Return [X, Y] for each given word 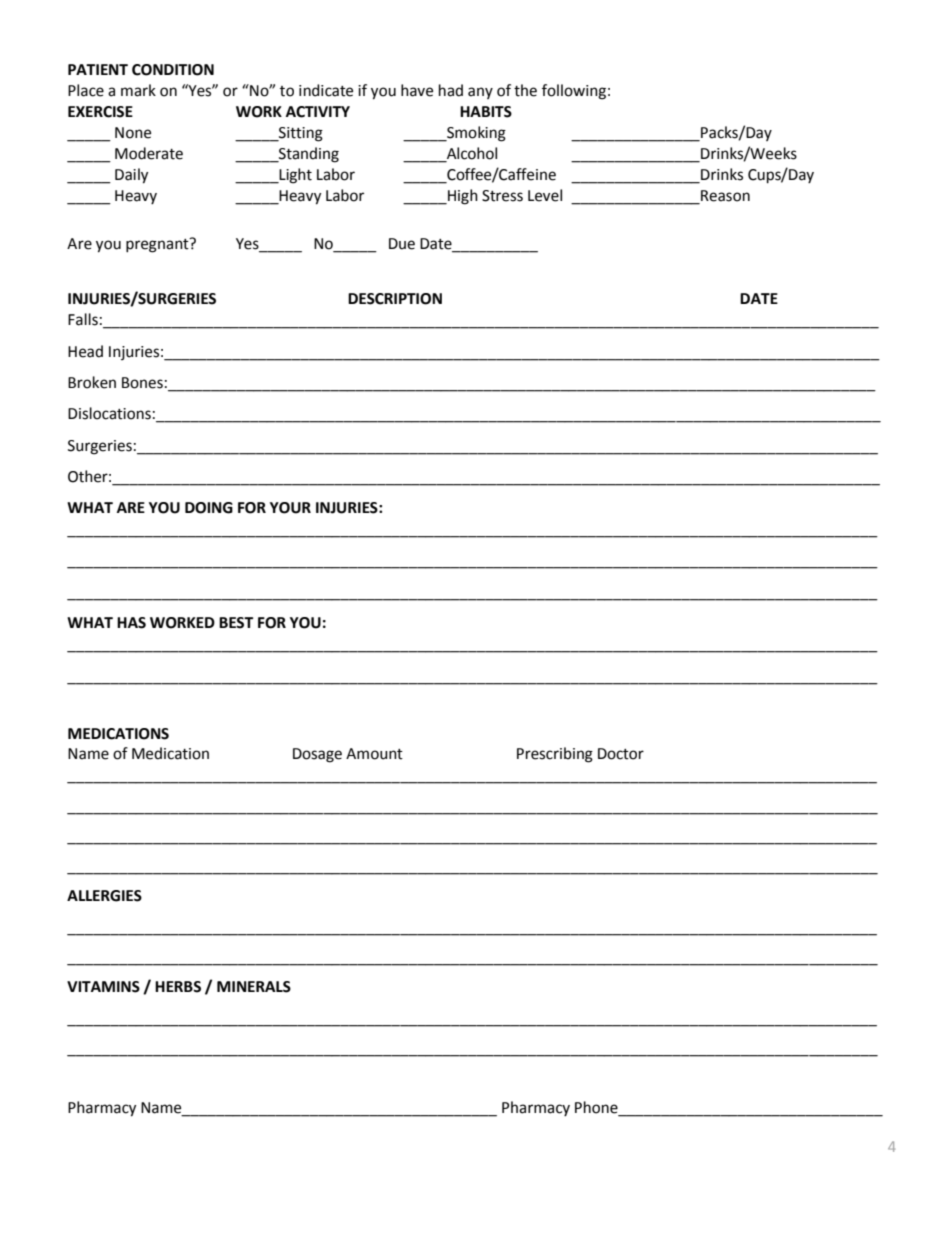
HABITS [486, 112]
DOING [209, 508]
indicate [326, 90]
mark [138, 90]
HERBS [178, 987]
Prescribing [555, 755]
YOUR [290, 508]
